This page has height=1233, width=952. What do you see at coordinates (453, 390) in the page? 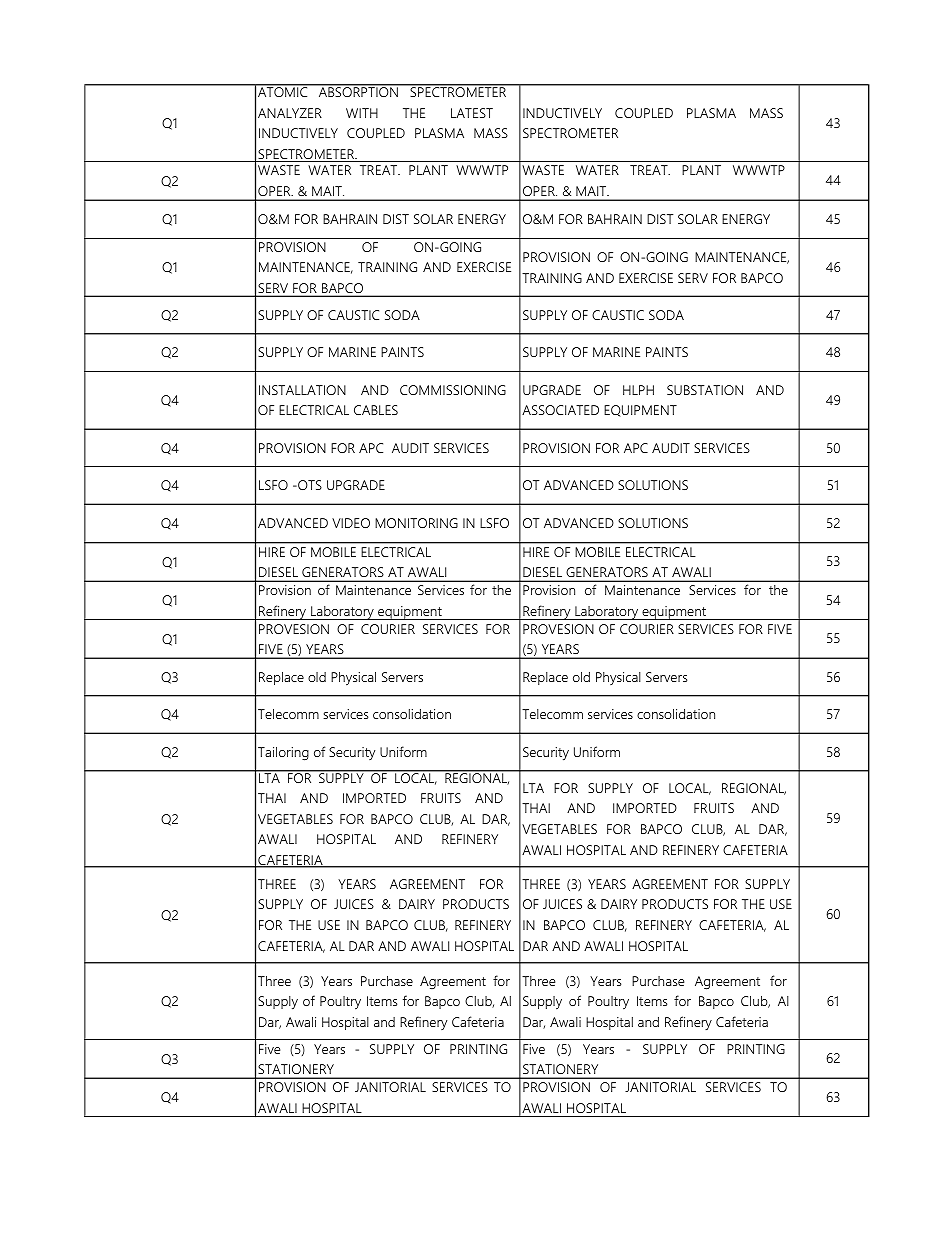
I see `COMMISSIONING` at bounding box center [453, 390].
